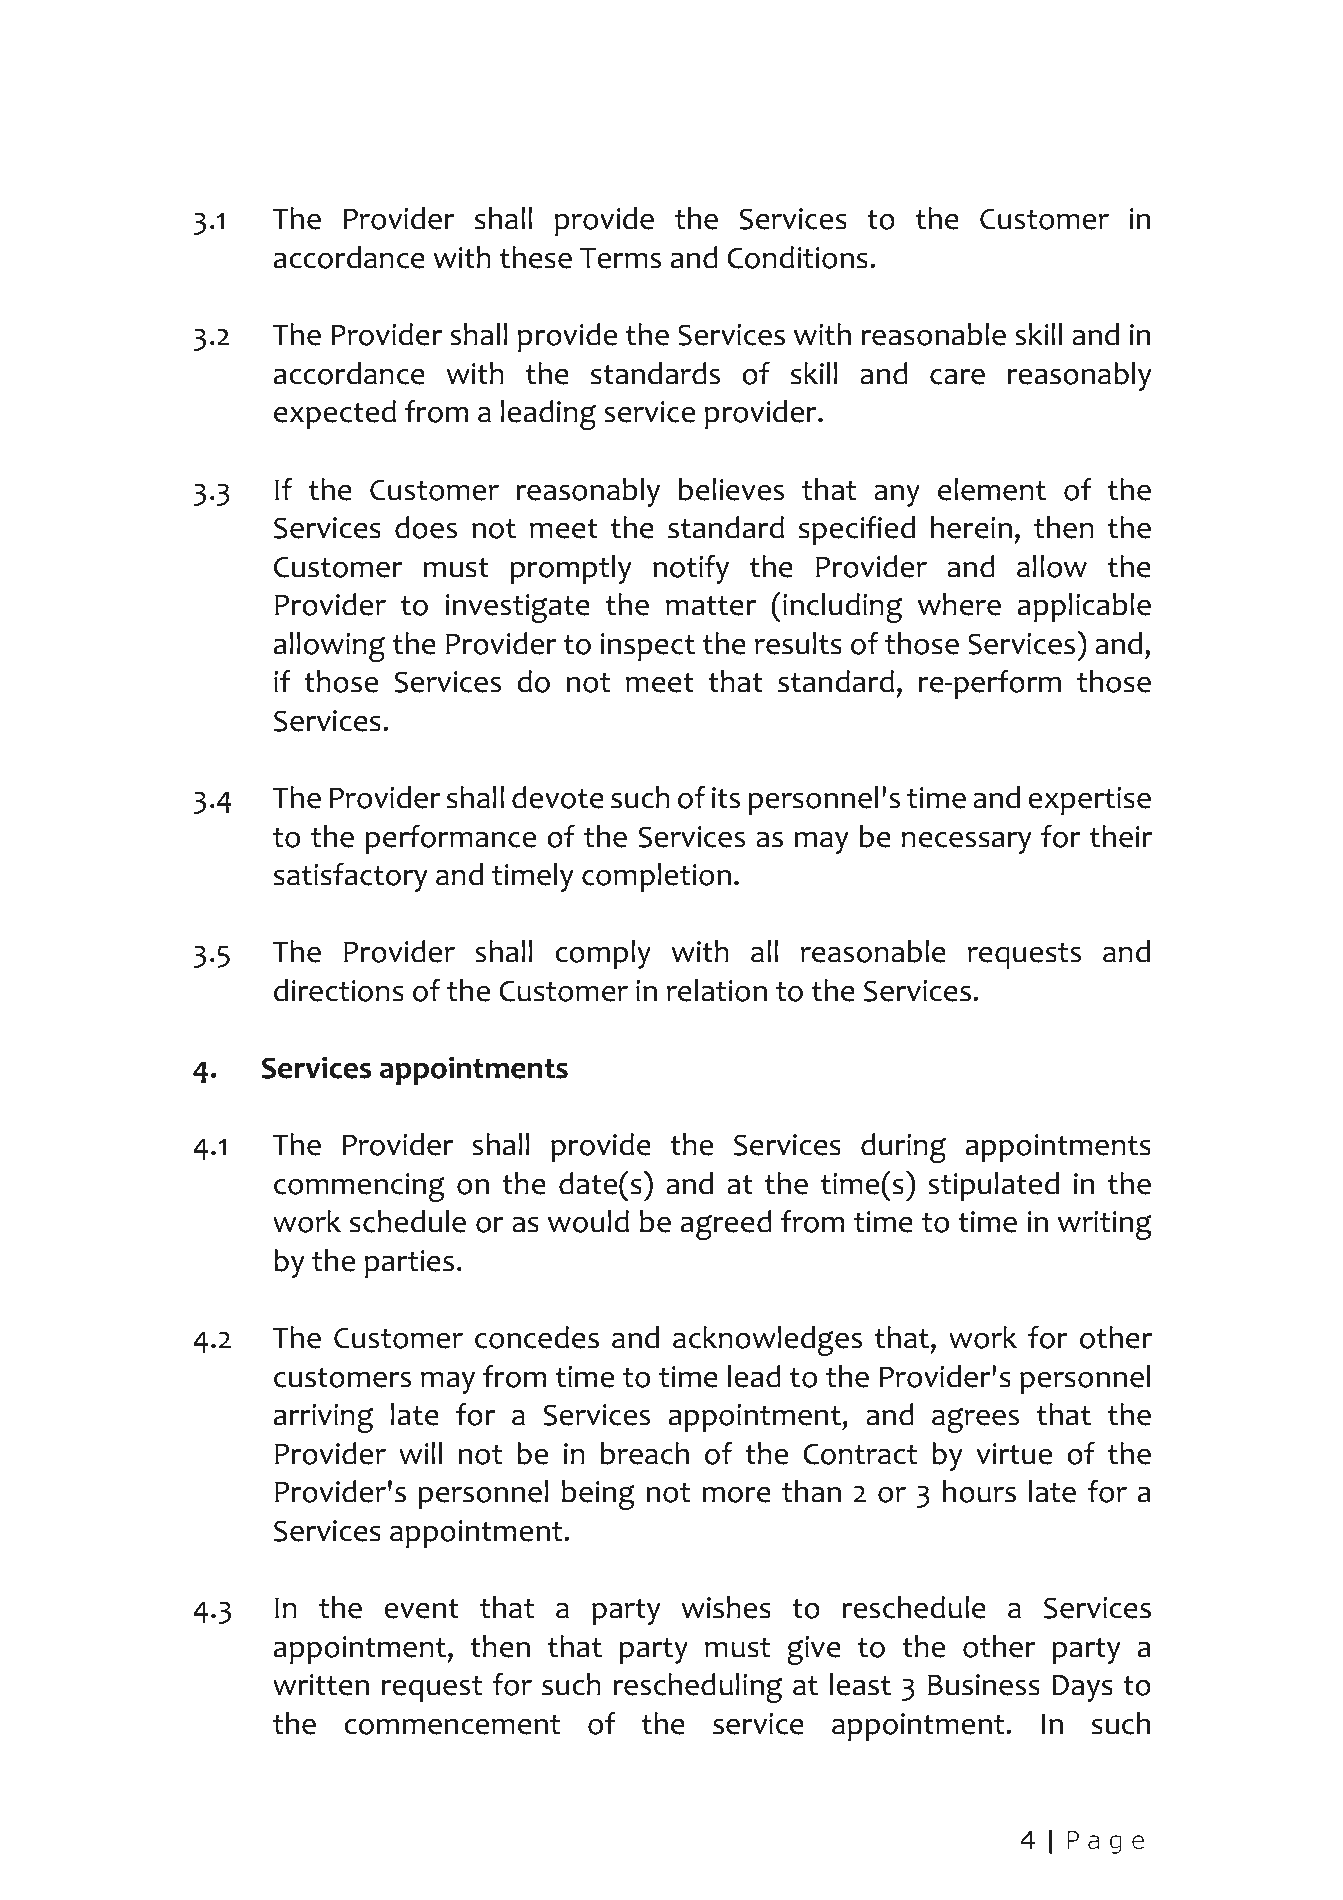  Describe the element at coordinates (452, 1725) in the image. I see `commencement` at that location.
